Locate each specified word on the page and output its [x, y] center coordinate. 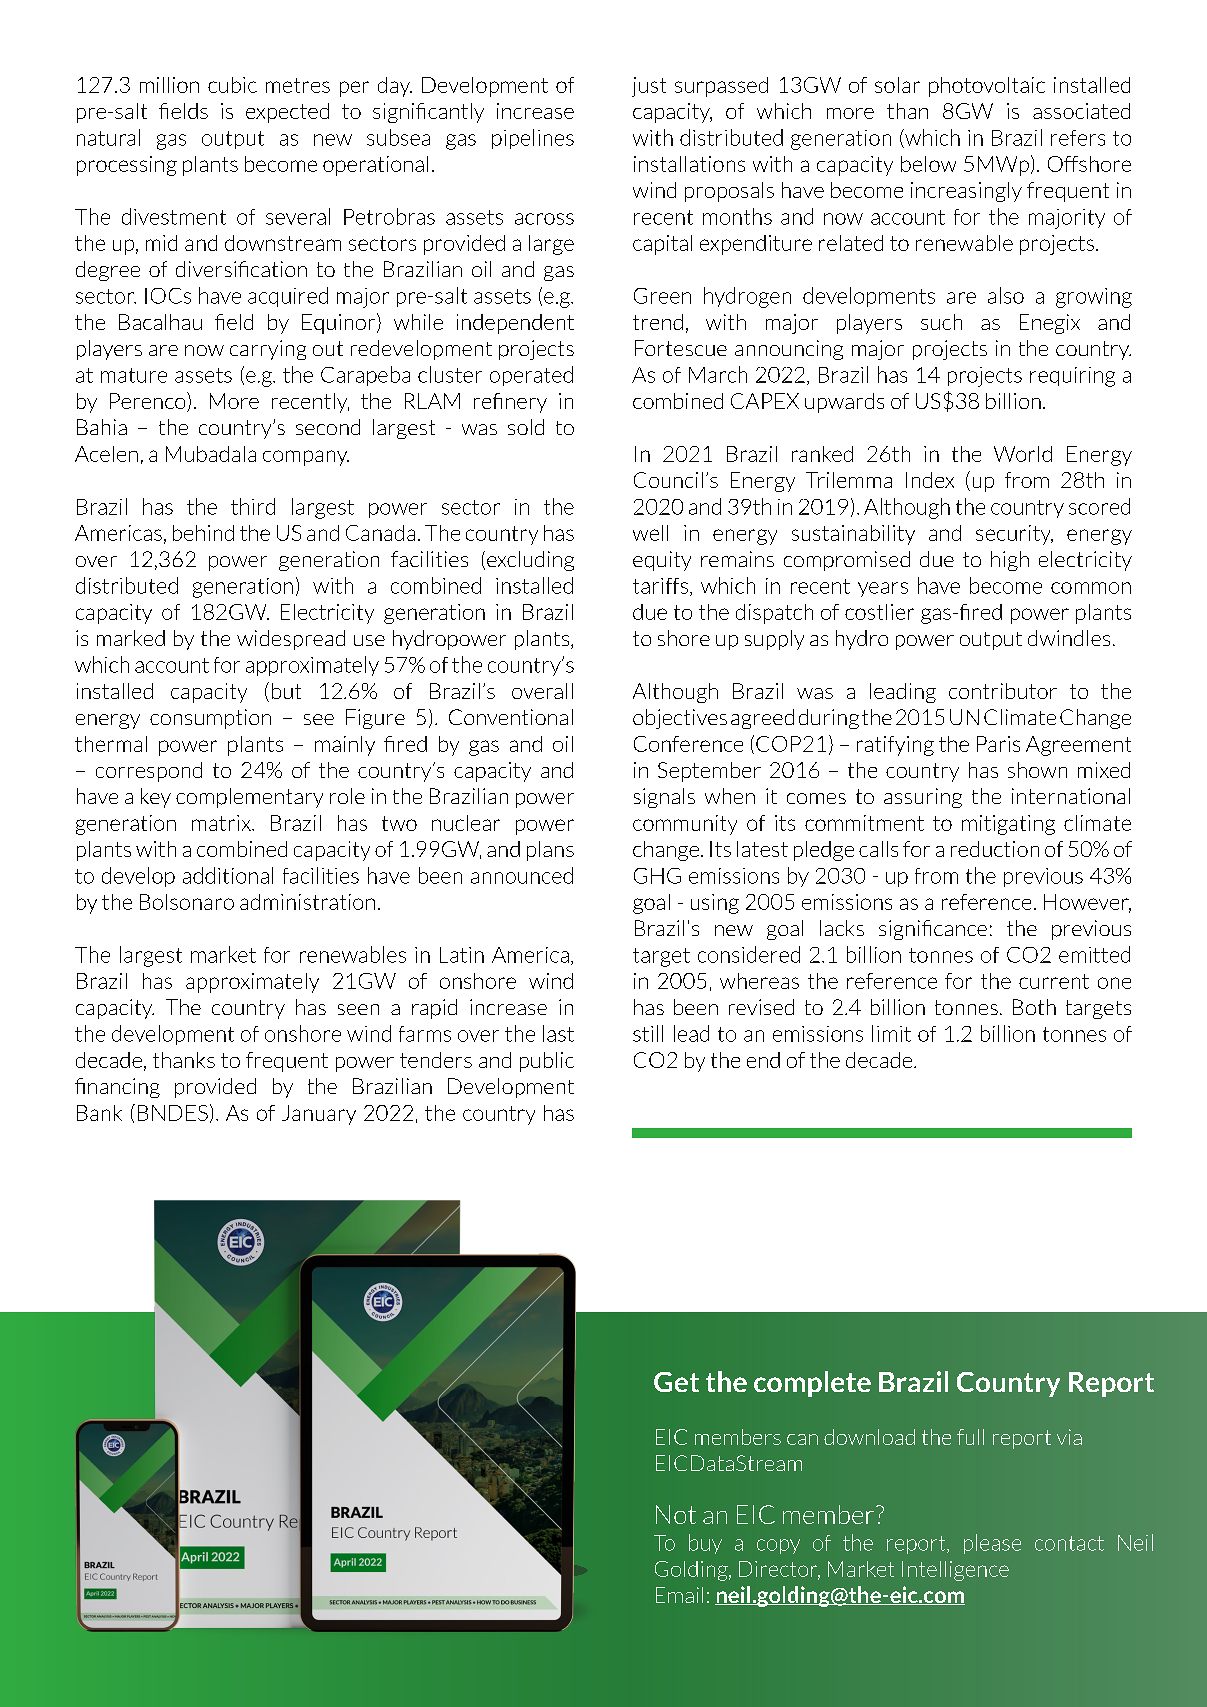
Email [679, 1595]
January [319, 1115]
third [253, 506]
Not [676, 1514]
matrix [222, 823]
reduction [995, 849]
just [649, 87]
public [547, 1062]
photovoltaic [987, 87]
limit [891, 1033]
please [992, 1544]
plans [550, 851]
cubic [232, 85]
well [650, 533]
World [1023, 454]
